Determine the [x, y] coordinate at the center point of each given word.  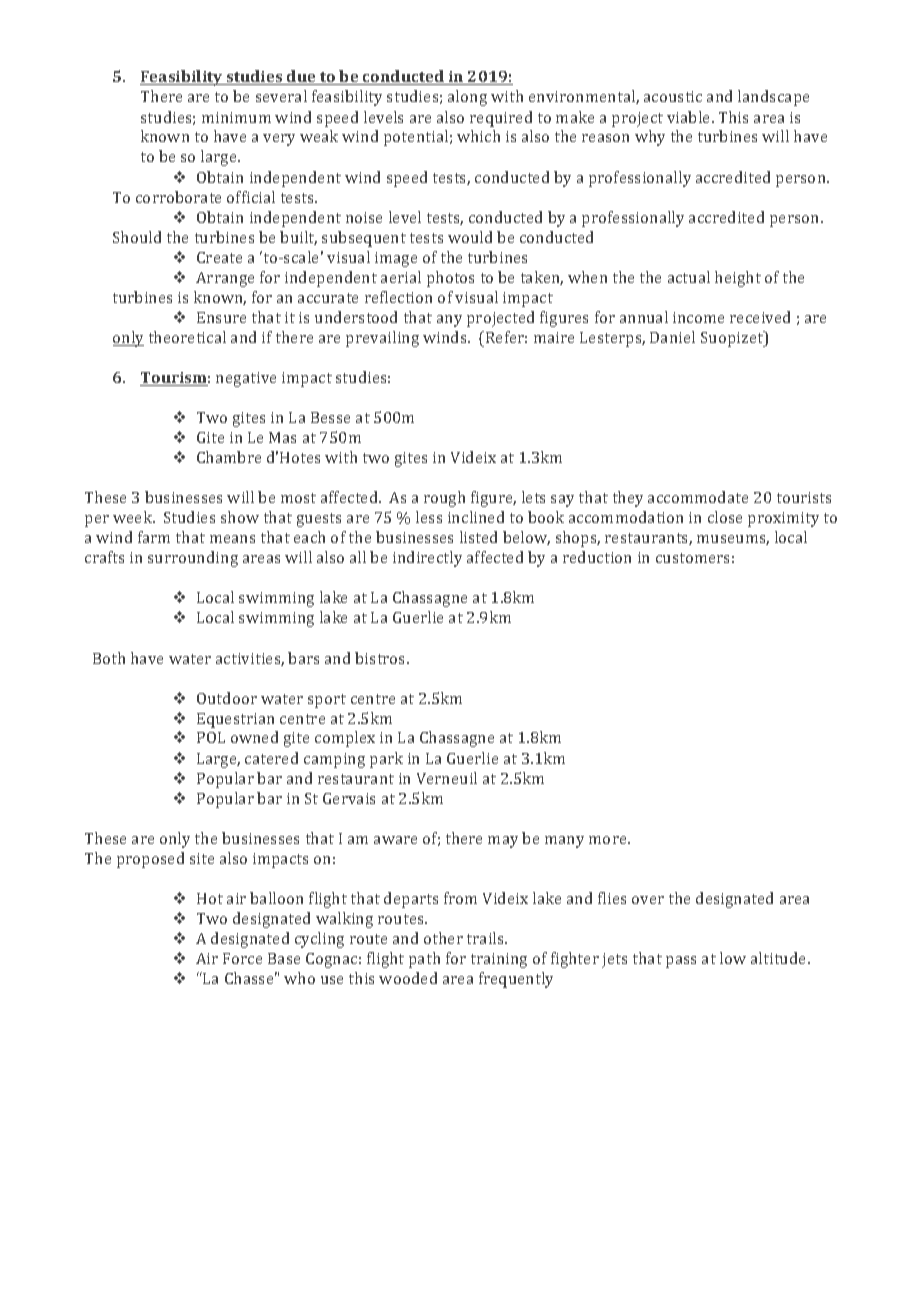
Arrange [225, 279]
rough [444, 499]
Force [242, 958]
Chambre [229, 457]
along [467, 98]
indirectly [427, 559]
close [725, 517]
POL [211, 737]
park [386, 760]
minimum [236, 117]
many [564, 842]
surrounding [193, 559]
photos [450, 279]
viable [690, 117]
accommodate [698, 497]
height [738, 279]
